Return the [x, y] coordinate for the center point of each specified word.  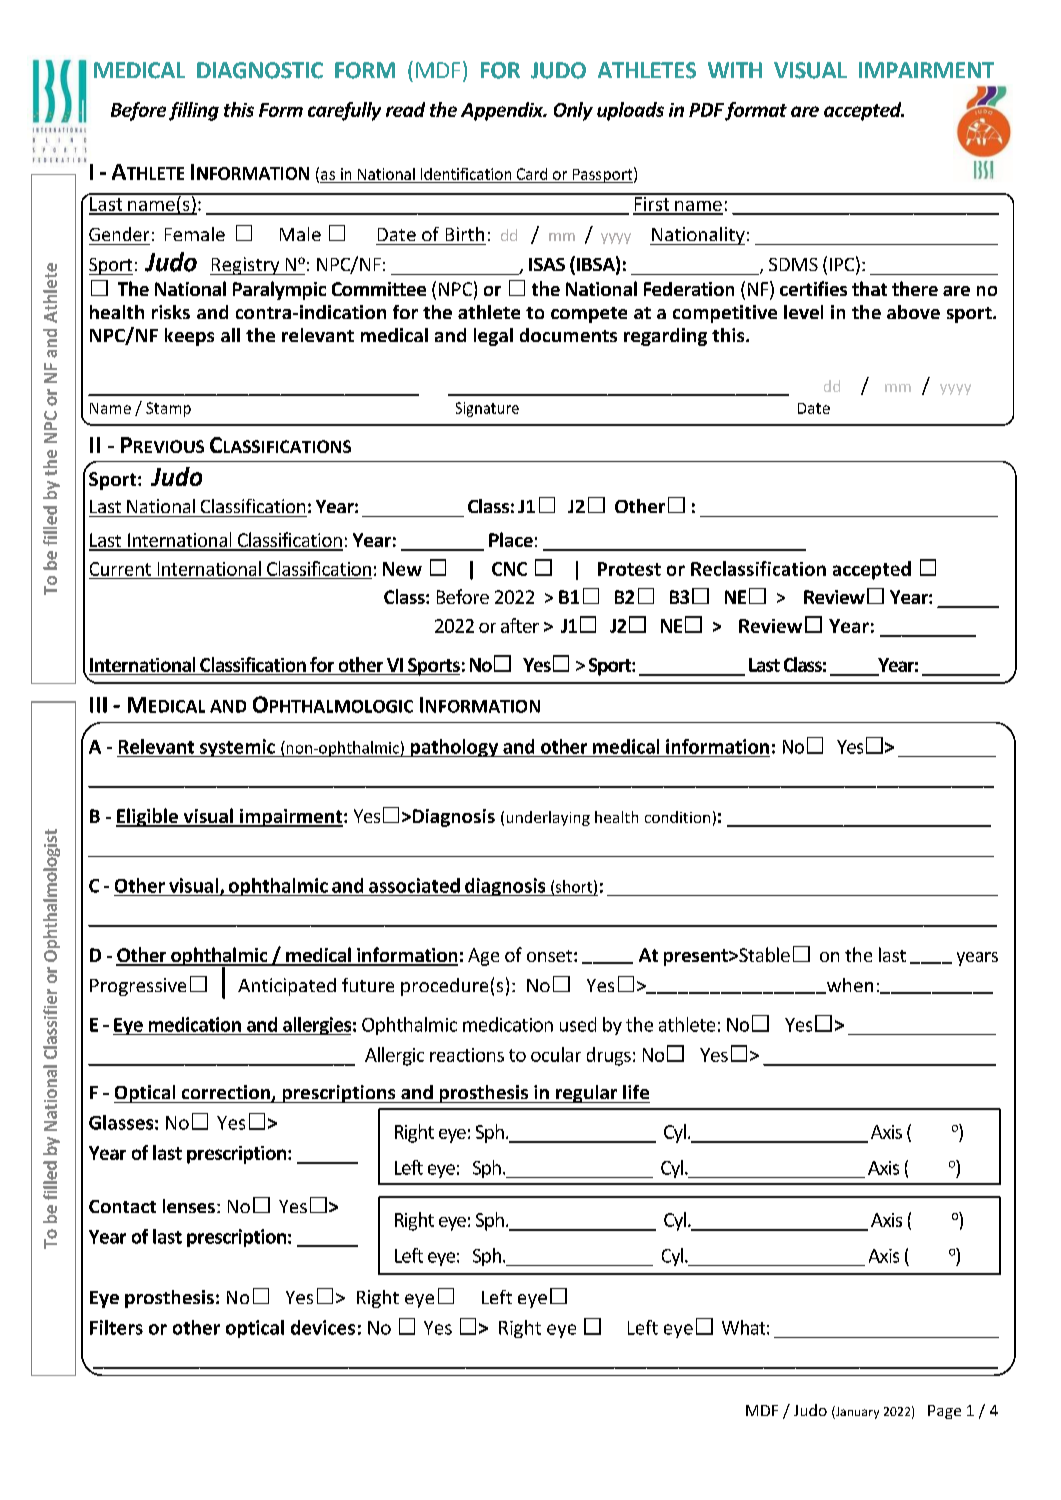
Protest [629, 569]
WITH [735, 70]
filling [194, 111]
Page [944, 1412]
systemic [237, 748]
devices [323, 1327]
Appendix [503, 111]
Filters [116, 1327]
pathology [454, 748]
